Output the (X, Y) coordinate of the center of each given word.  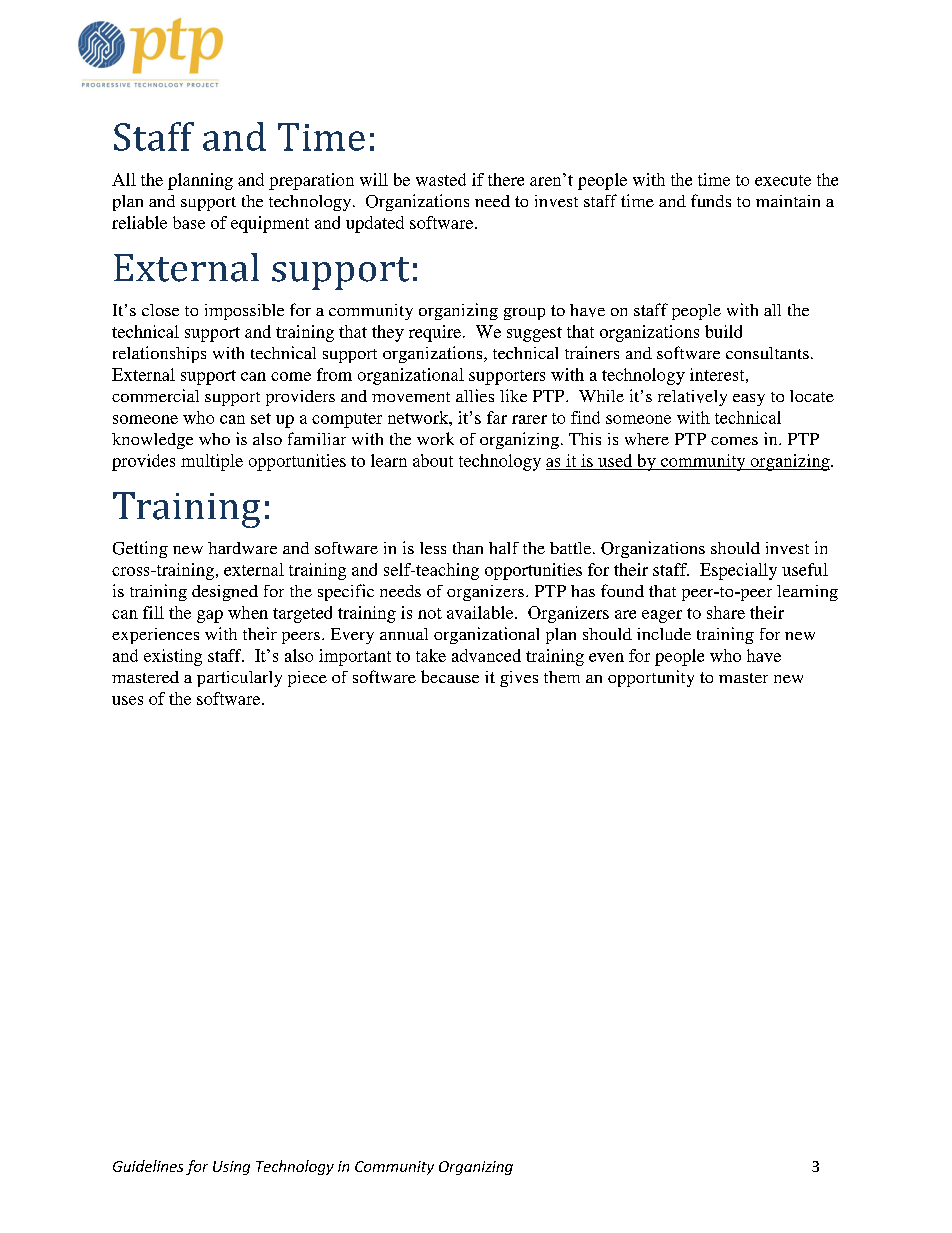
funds (711, 200)
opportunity (651, 678)
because (450, 676)
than (468, 548)
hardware (242, 548)
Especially (738, 571)
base (189, 222)
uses (127, 700)
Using (231, 1168)
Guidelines (148, 1166)
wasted (441, 179)
